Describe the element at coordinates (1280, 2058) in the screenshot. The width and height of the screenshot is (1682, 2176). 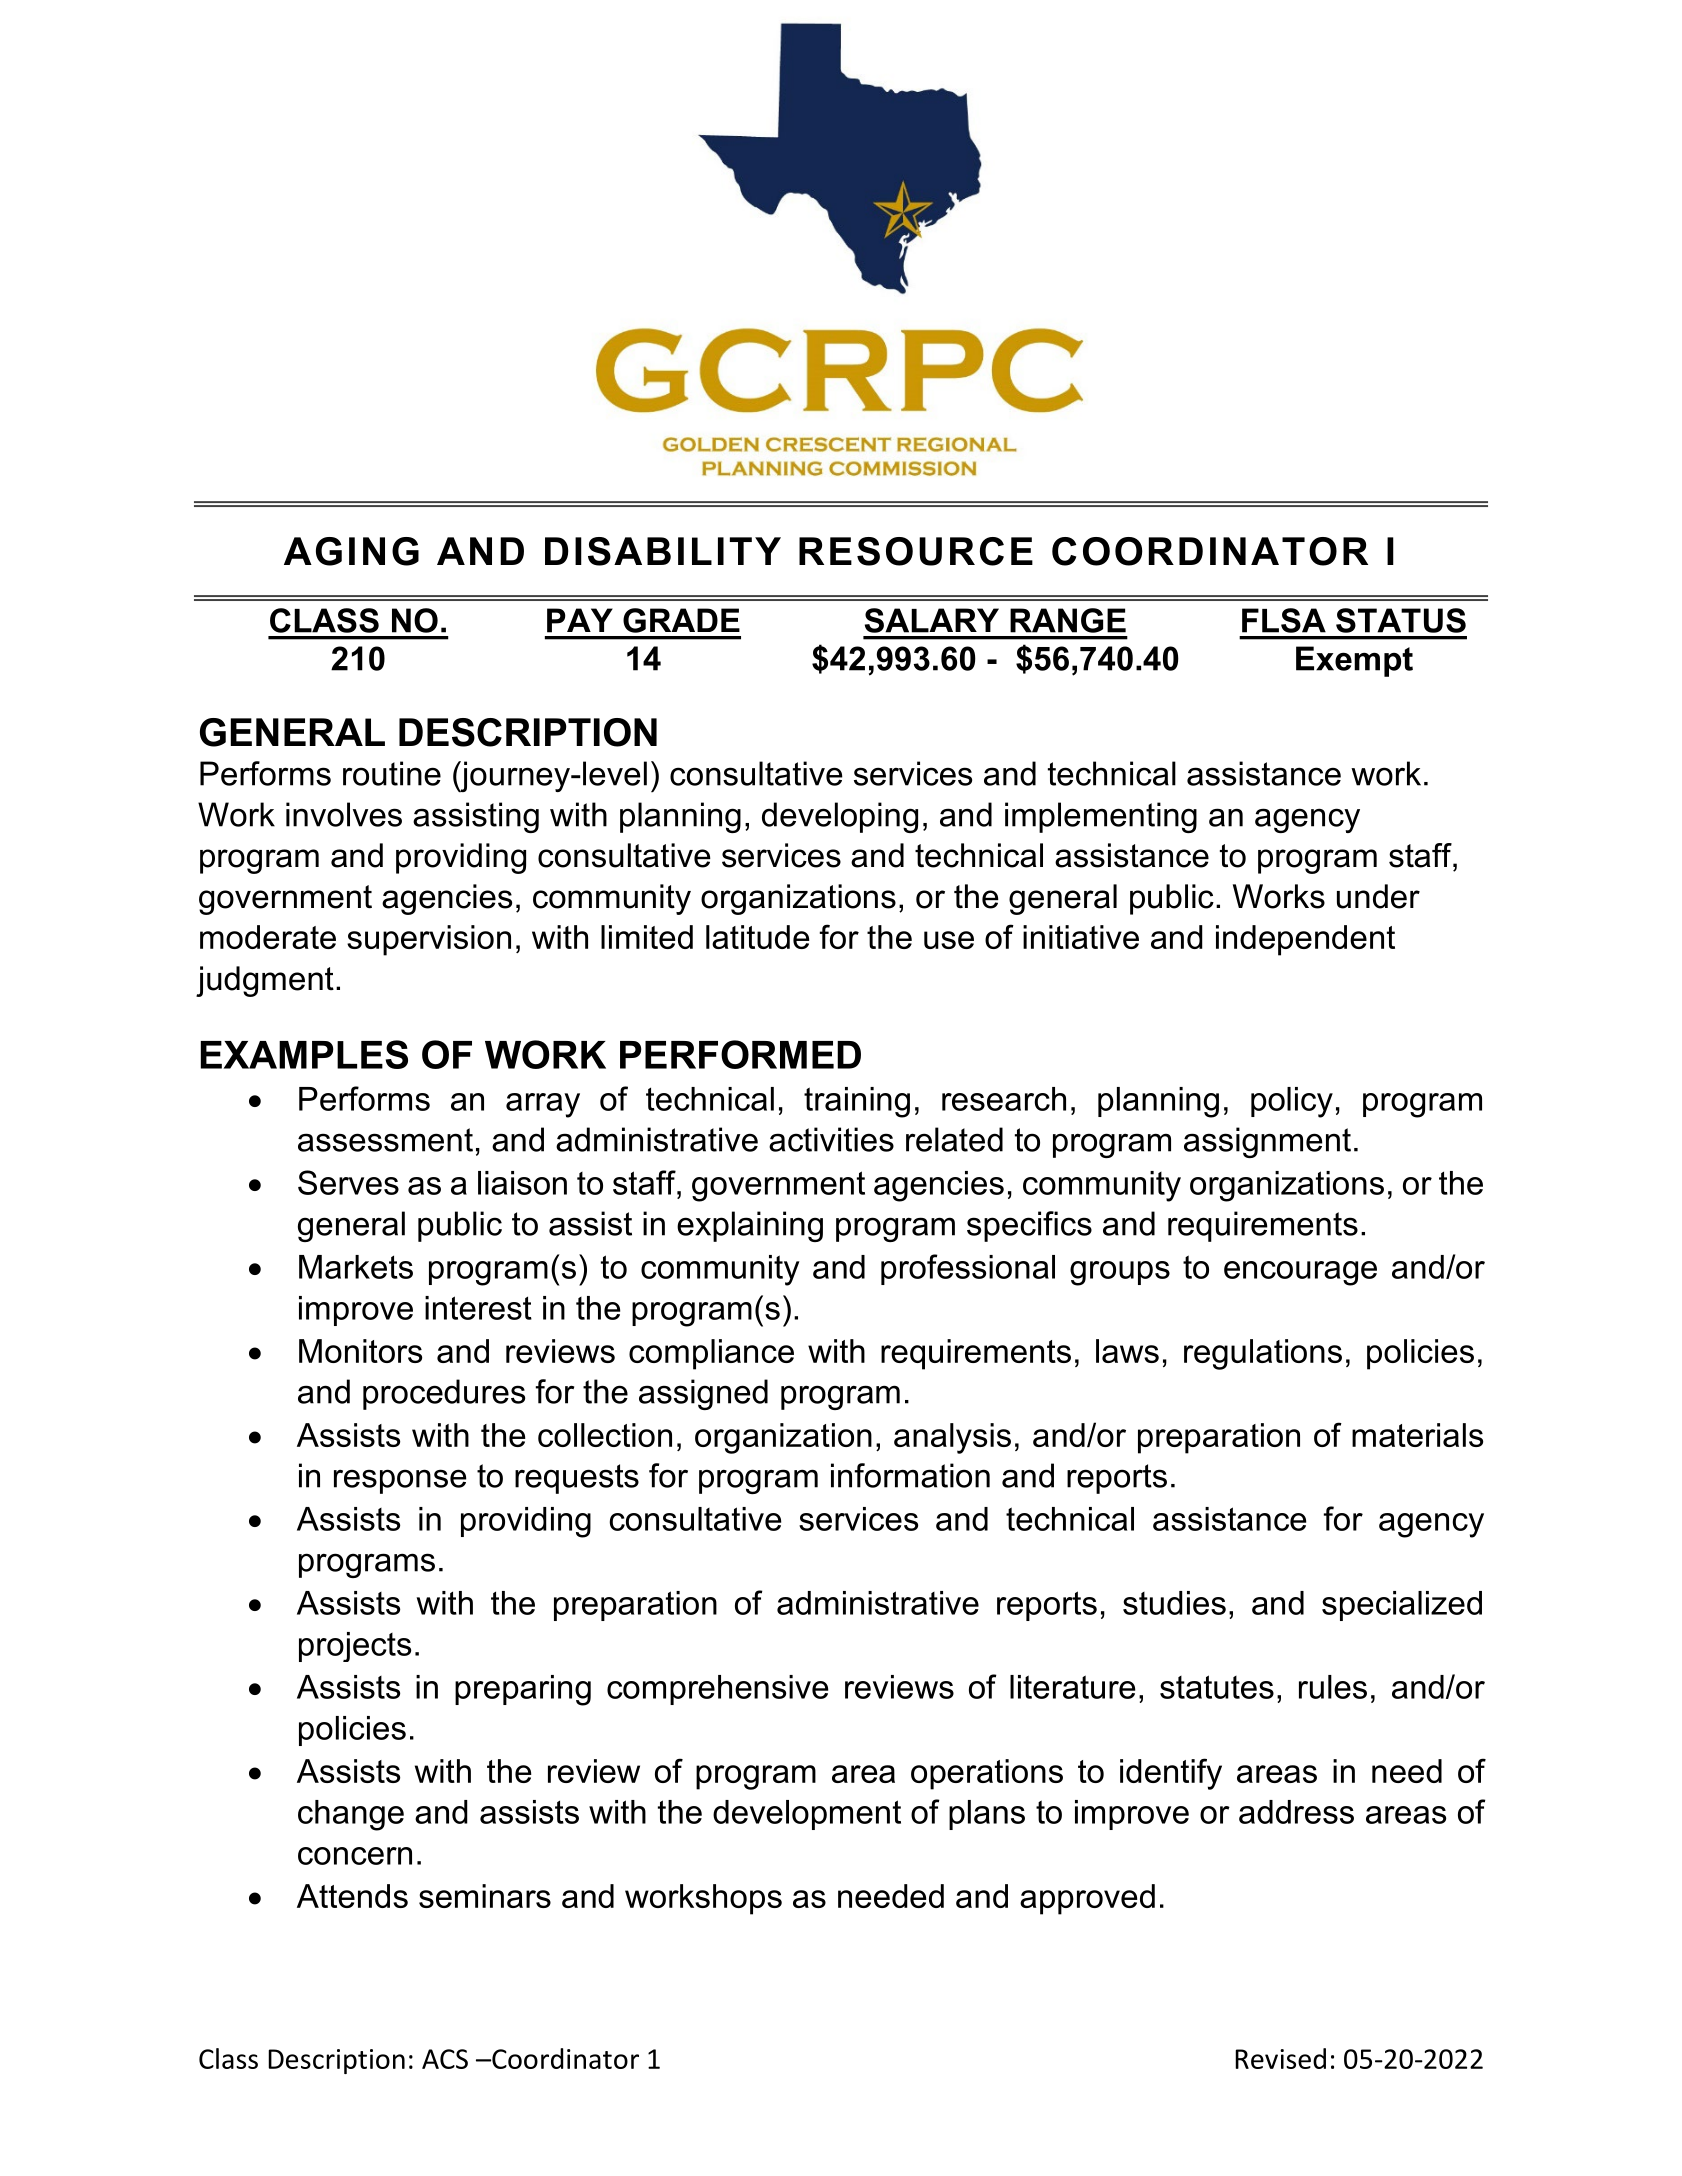
I see `Revised` at that location.
